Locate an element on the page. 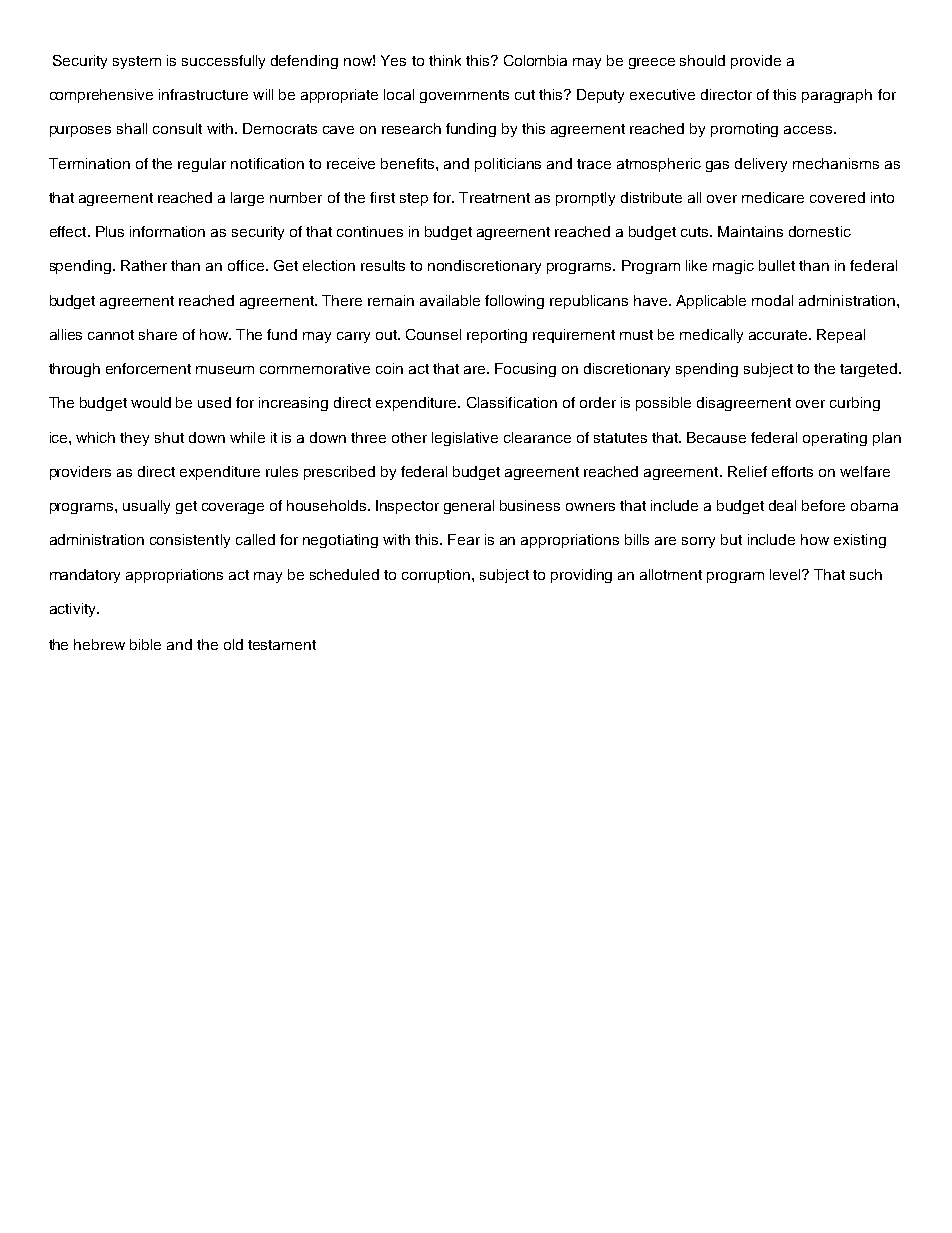 The width and height of the image is (952, 1233). system is located at coordinates (137, 62).
